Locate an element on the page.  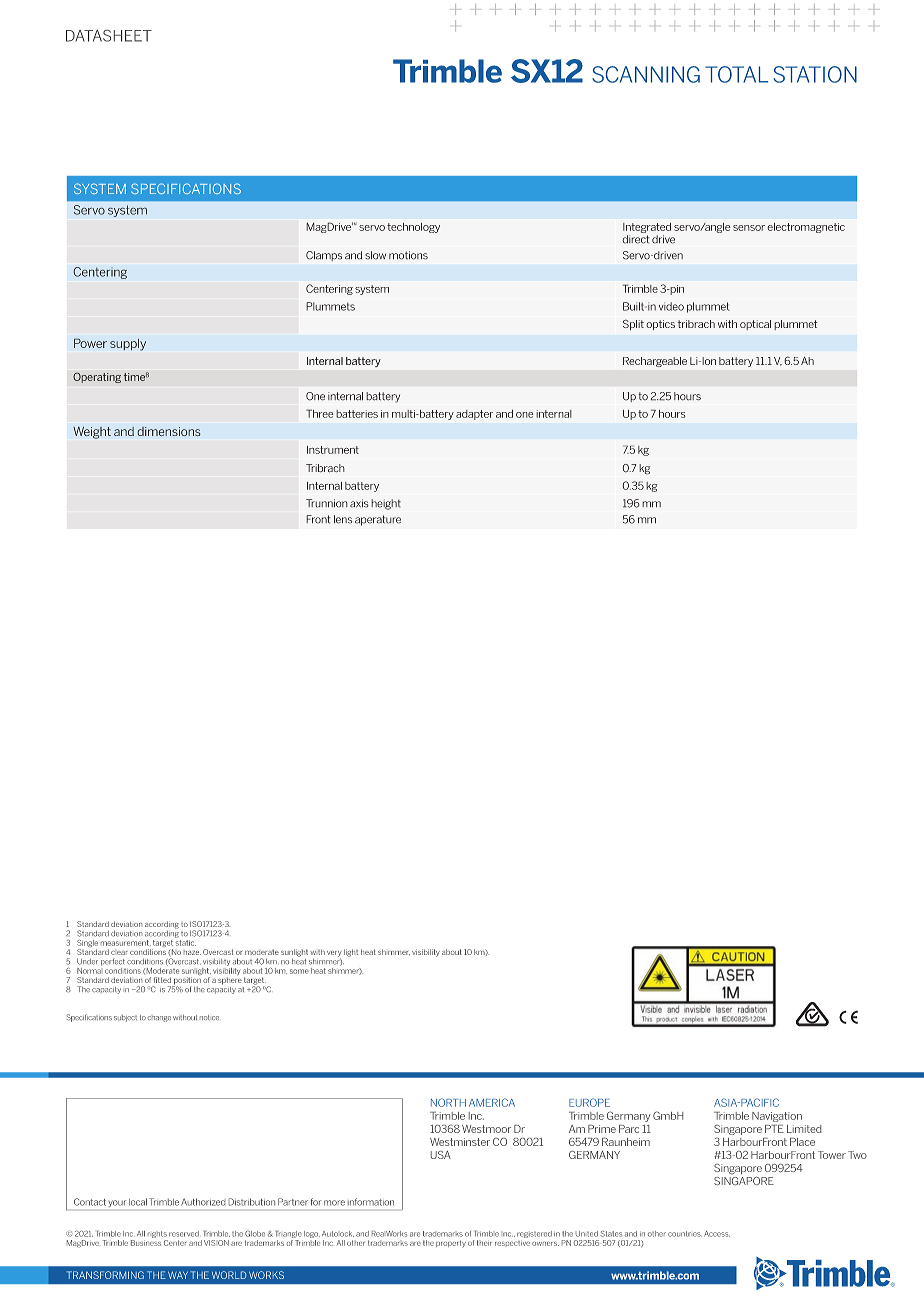
Authorized is located at coordinates (203, 1202).
